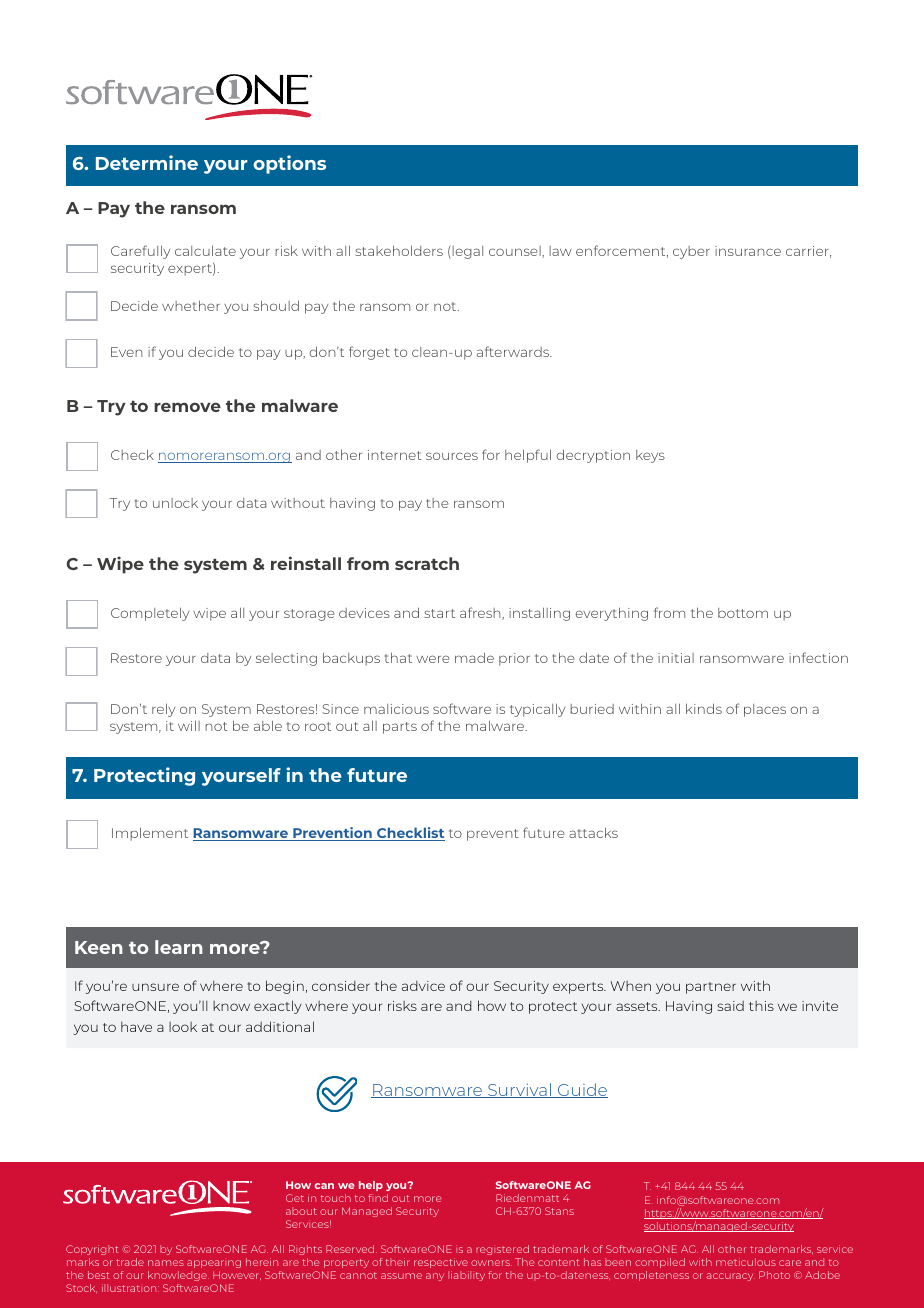 This document has height=1308, width=924. I want to click on names, so click(166, 1263).
